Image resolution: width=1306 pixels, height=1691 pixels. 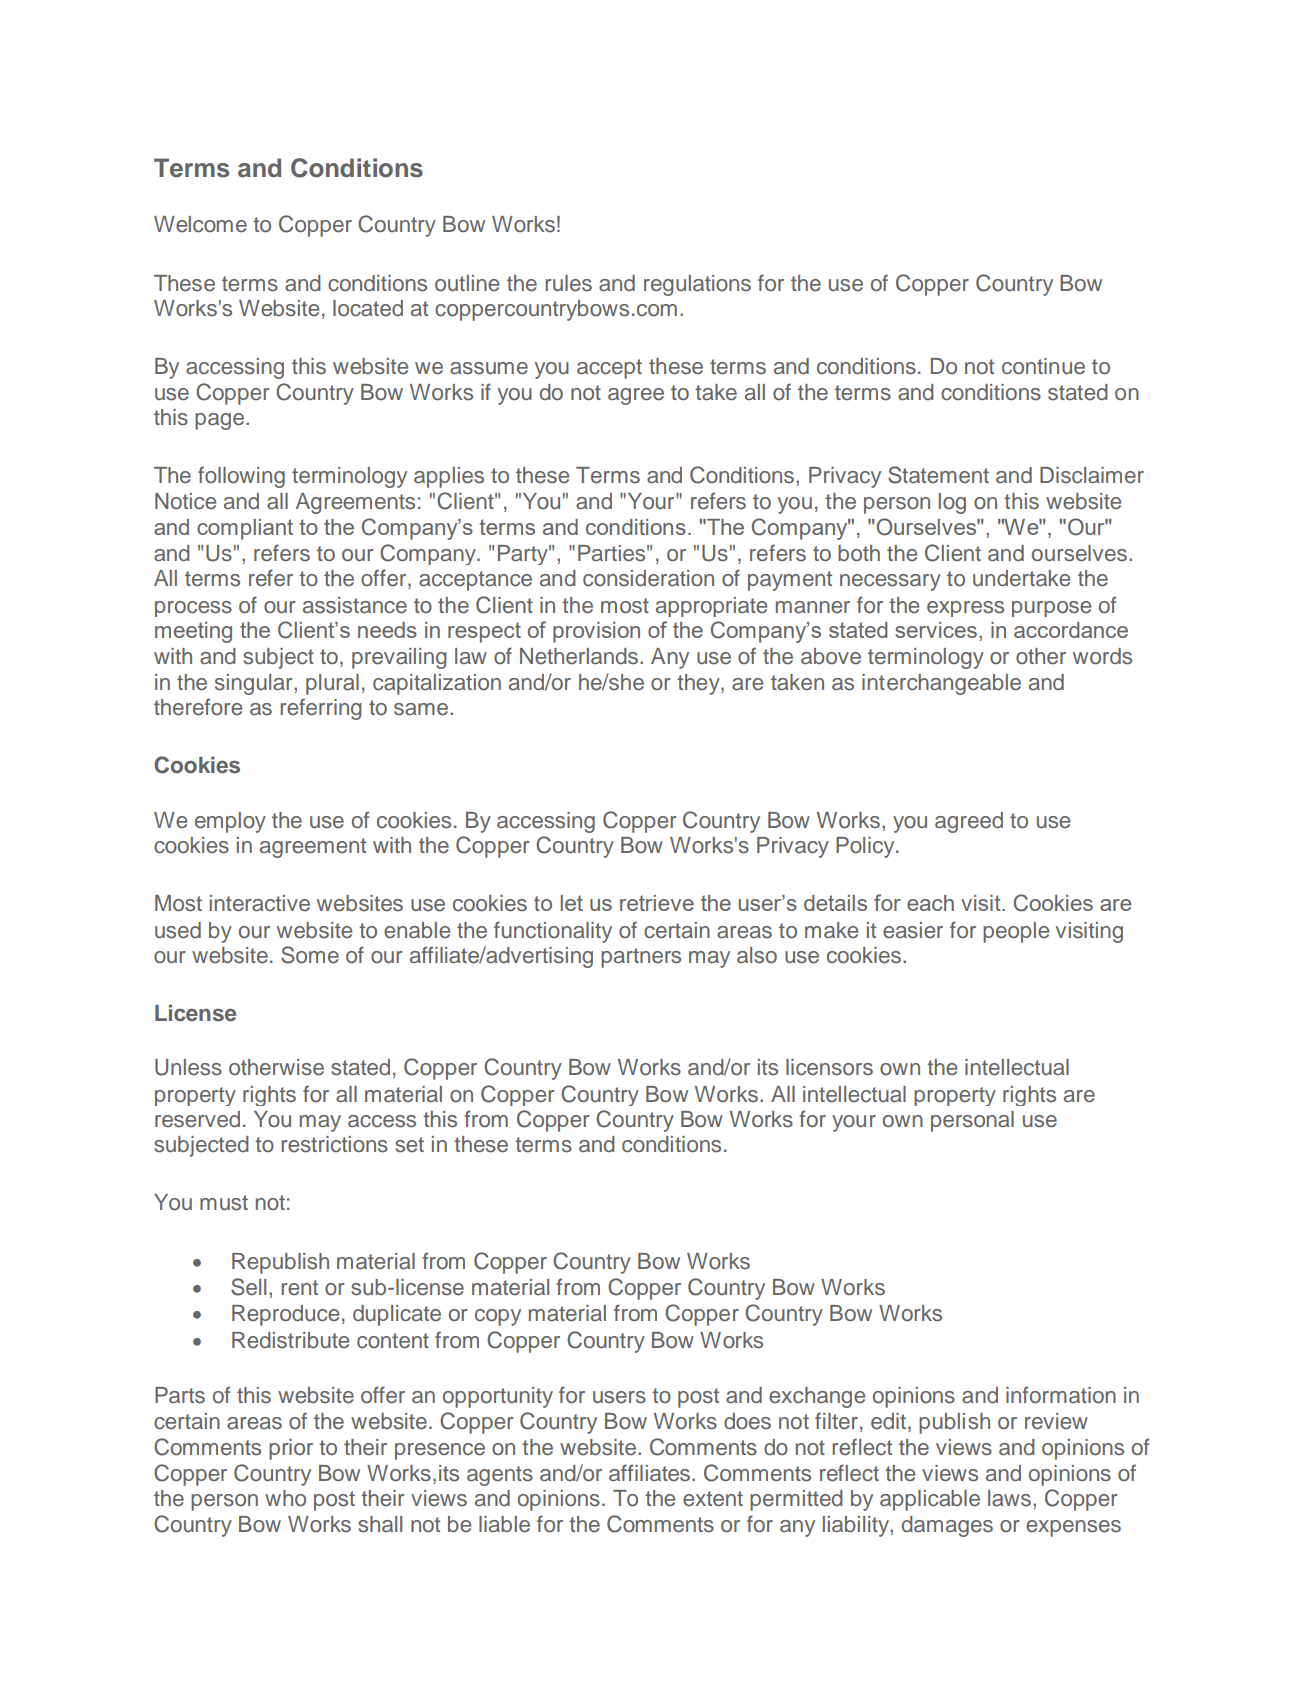 I want to click on extent, so click(x=713, y=1499).
